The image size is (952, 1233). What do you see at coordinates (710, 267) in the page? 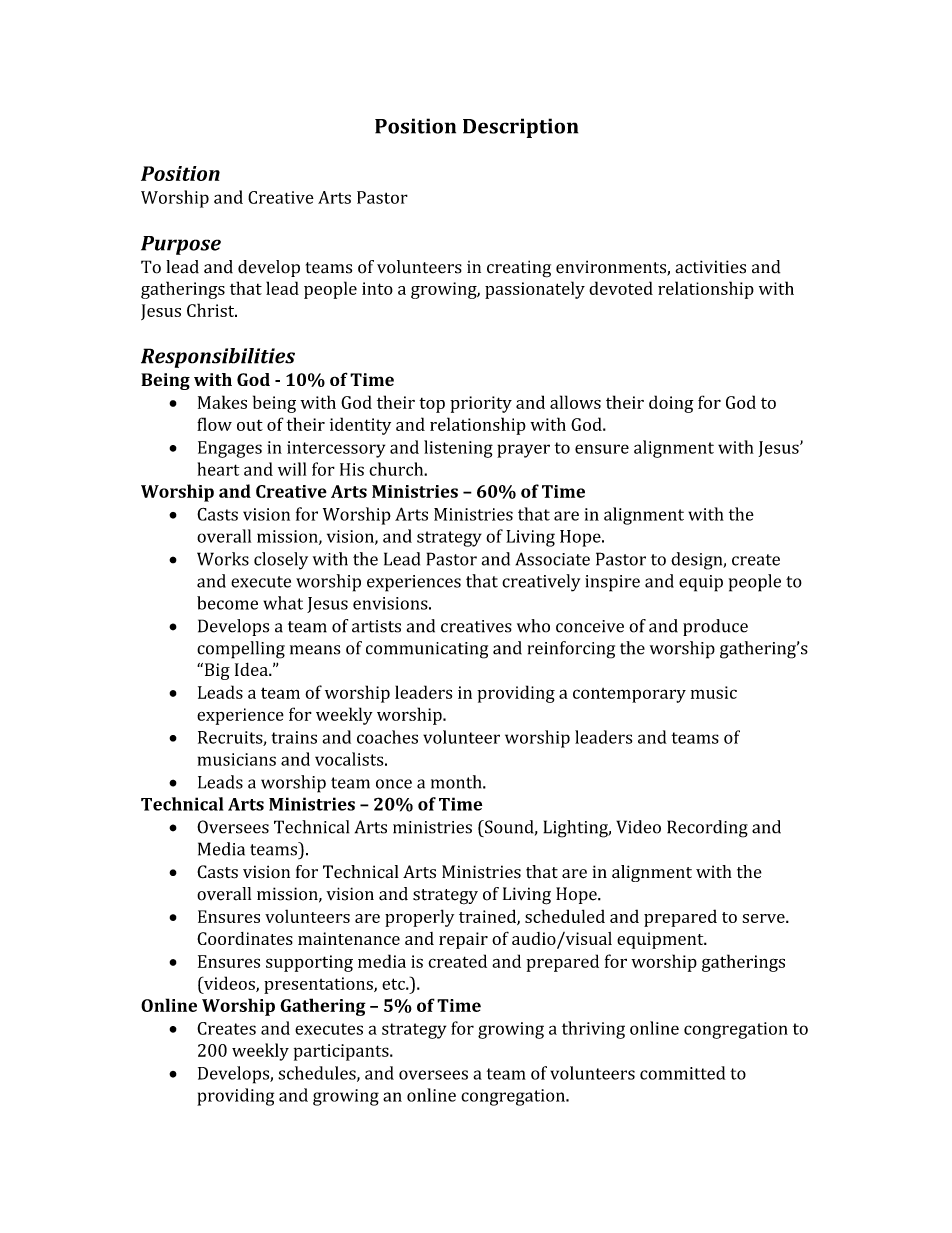
I see `activities` at bounding box center [710, 267].
